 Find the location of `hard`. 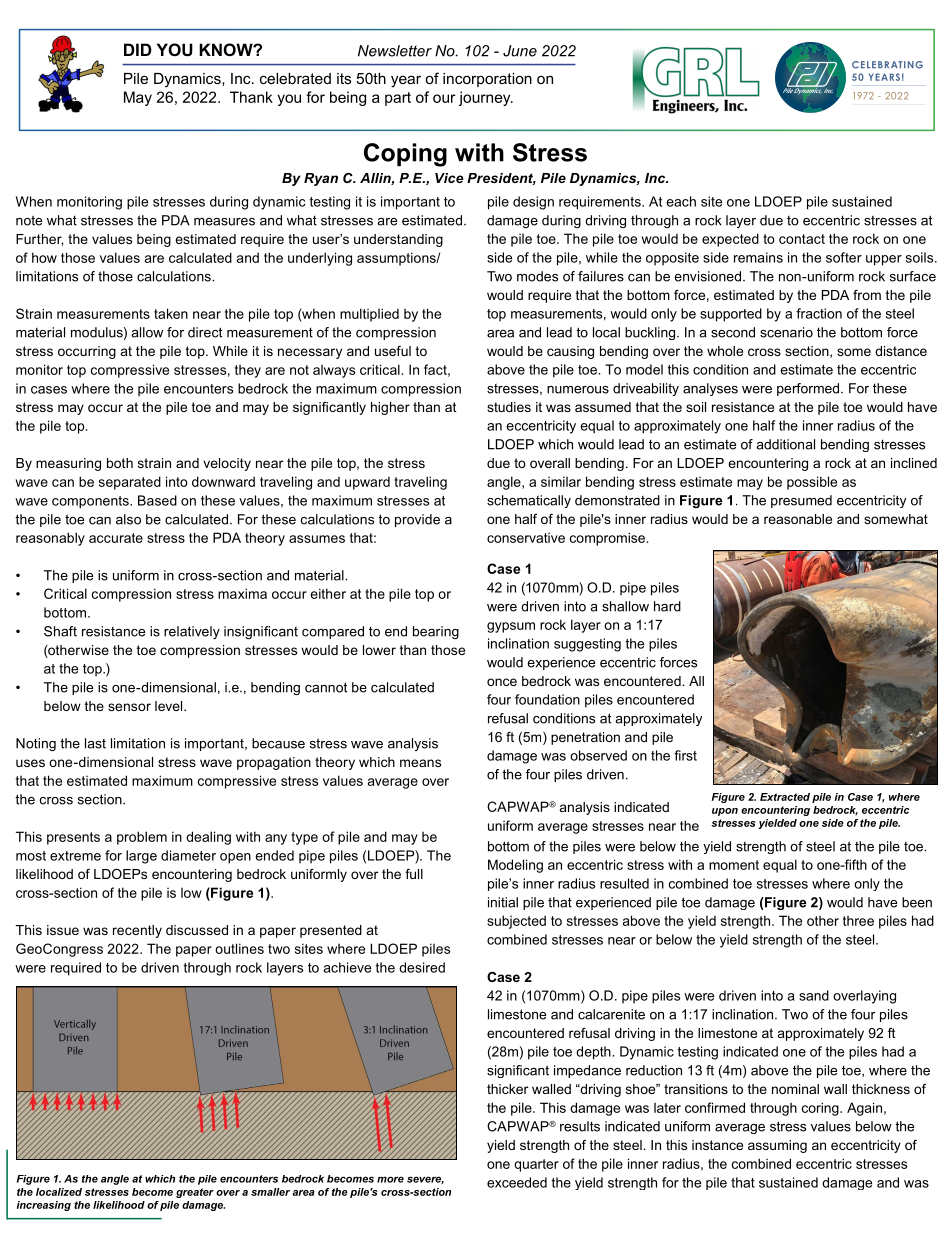

hard is located at coordinates (667, 606).
